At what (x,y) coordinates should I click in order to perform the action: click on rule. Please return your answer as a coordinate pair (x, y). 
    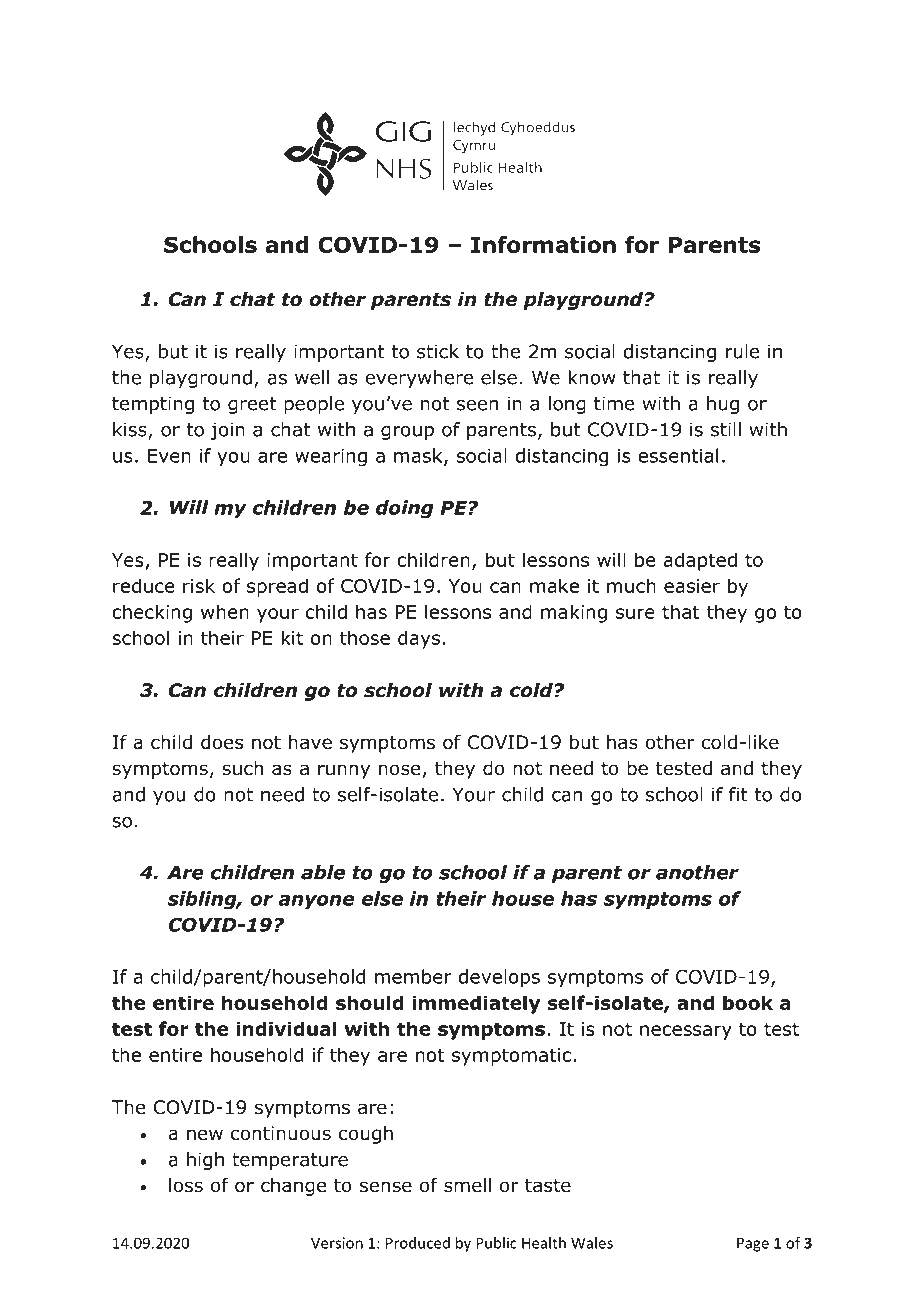
    Looking at the image, I should click on (742, 351).
